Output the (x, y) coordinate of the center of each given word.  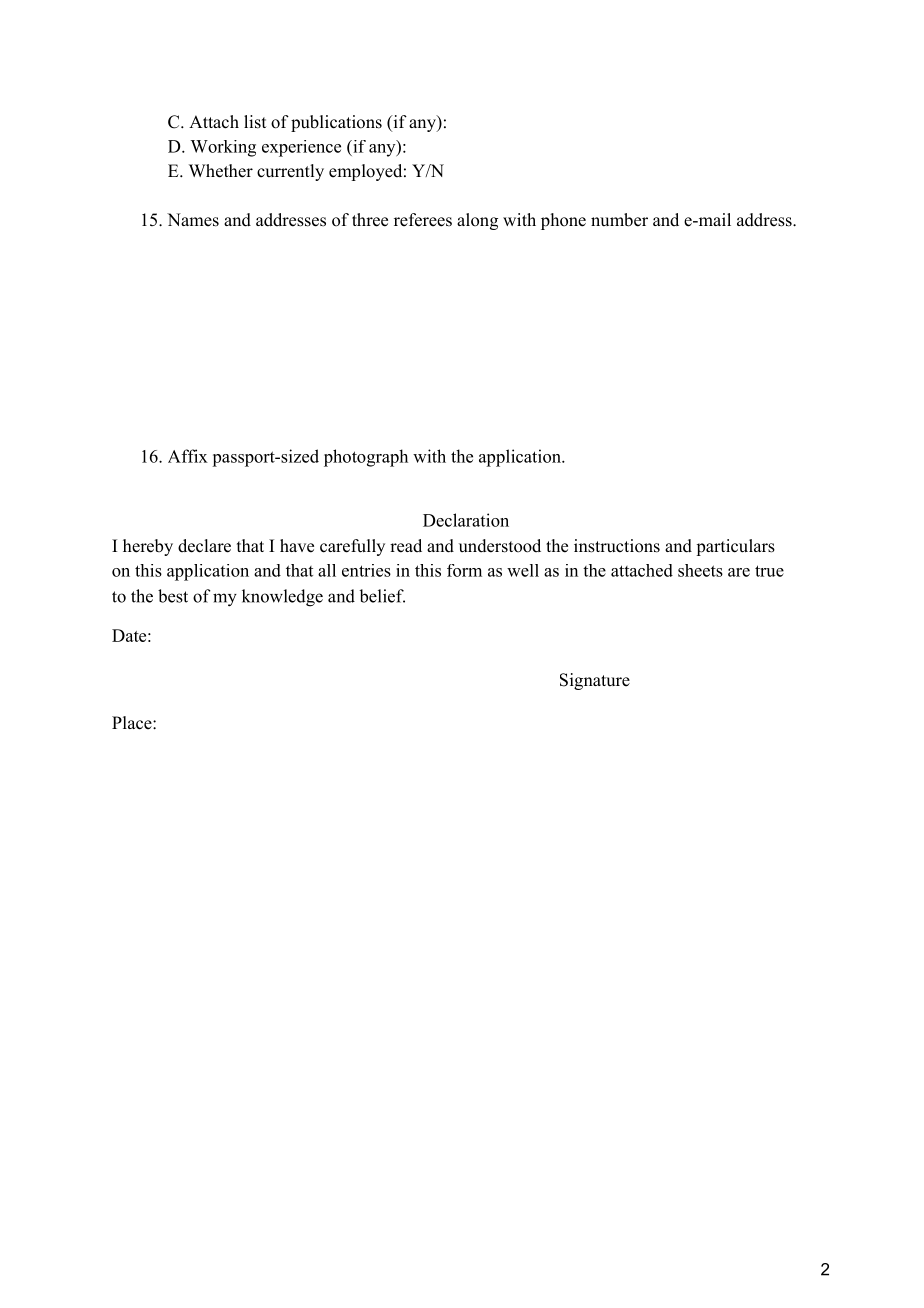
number (619, 220)
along (477, 221)
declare (204, 546)
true (769, 571)
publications (336, 123)
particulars (735, 547)
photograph (366, 458)
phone (563, 221)
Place (133, 723)
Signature (595, 681)
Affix (188, 456)
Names (193, 220)
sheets (700, 570)
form (464, 570)
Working (223, 148)
